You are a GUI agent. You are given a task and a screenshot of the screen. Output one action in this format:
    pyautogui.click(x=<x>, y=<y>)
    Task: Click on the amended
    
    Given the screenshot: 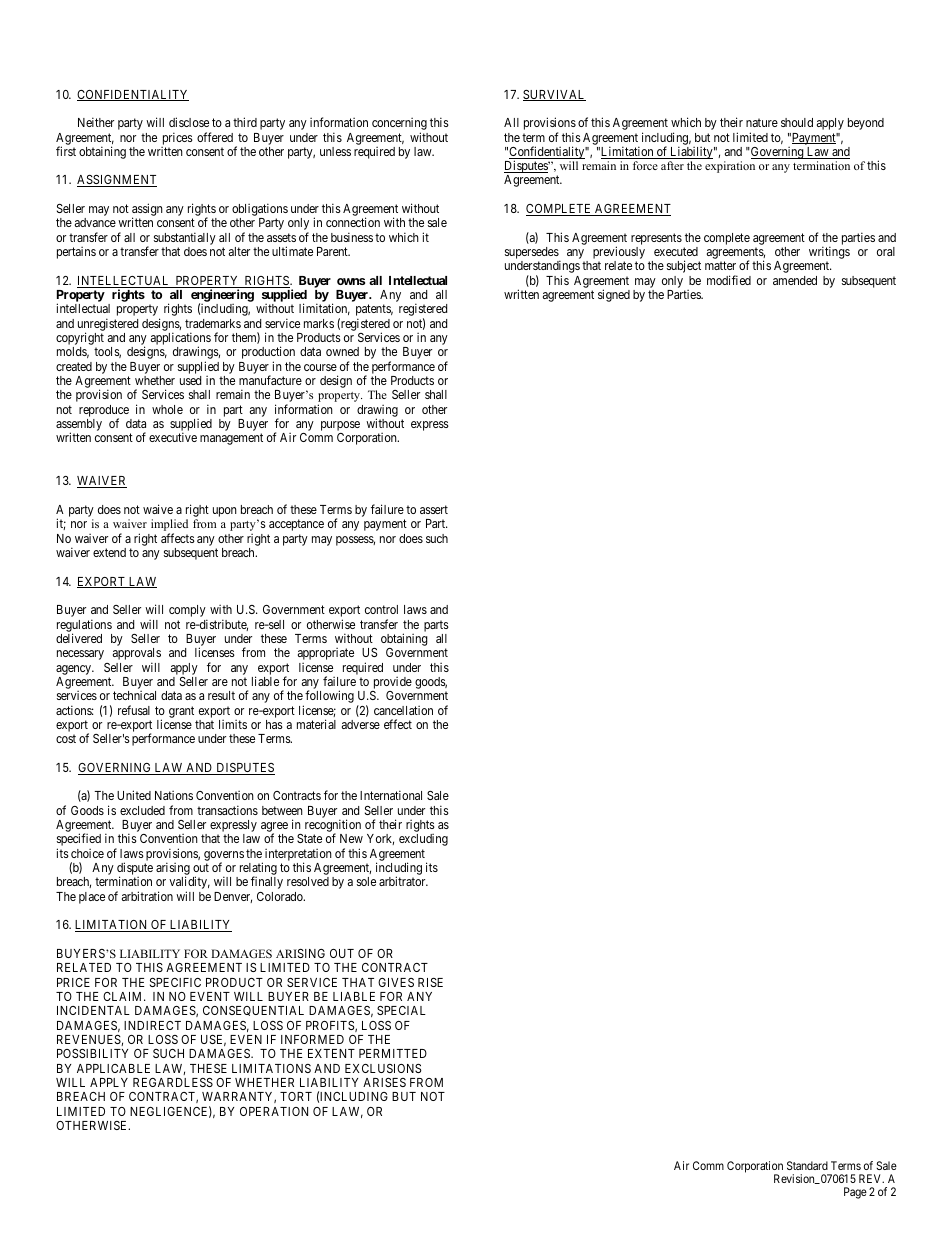 What is the action you would take?
    pyautogui.click(x=795, y=280)
